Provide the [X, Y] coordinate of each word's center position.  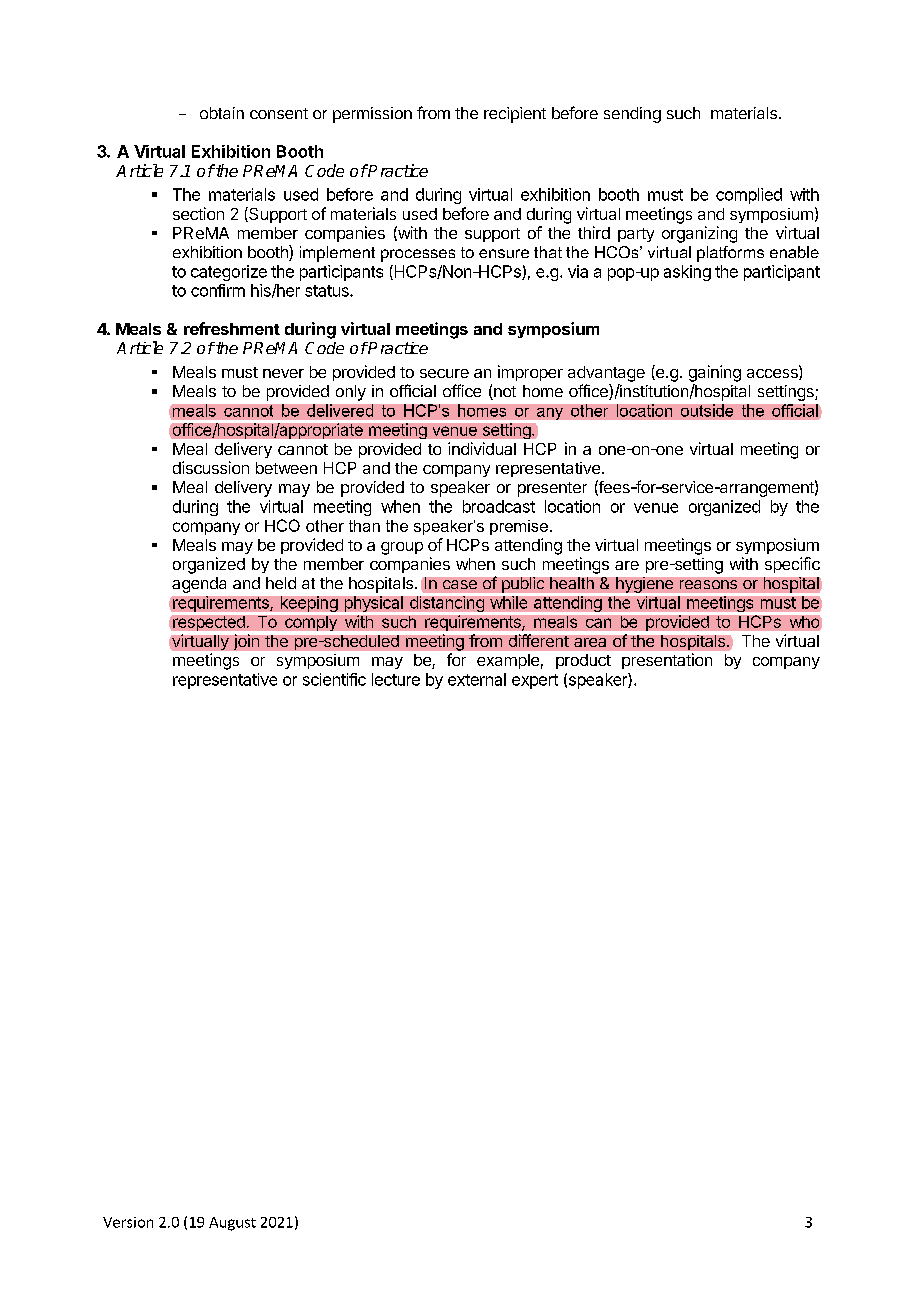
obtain [222, 113]
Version [128, 1222]
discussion [211, 467]
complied [749, 196]
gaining [715, 373]
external [477, 679]
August [232, 1224]
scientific [334, 679]
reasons [708, 584]
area [590, 642]
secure [444, 373]
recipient [515, 115]
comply [311, 623]
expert [535, 681]
